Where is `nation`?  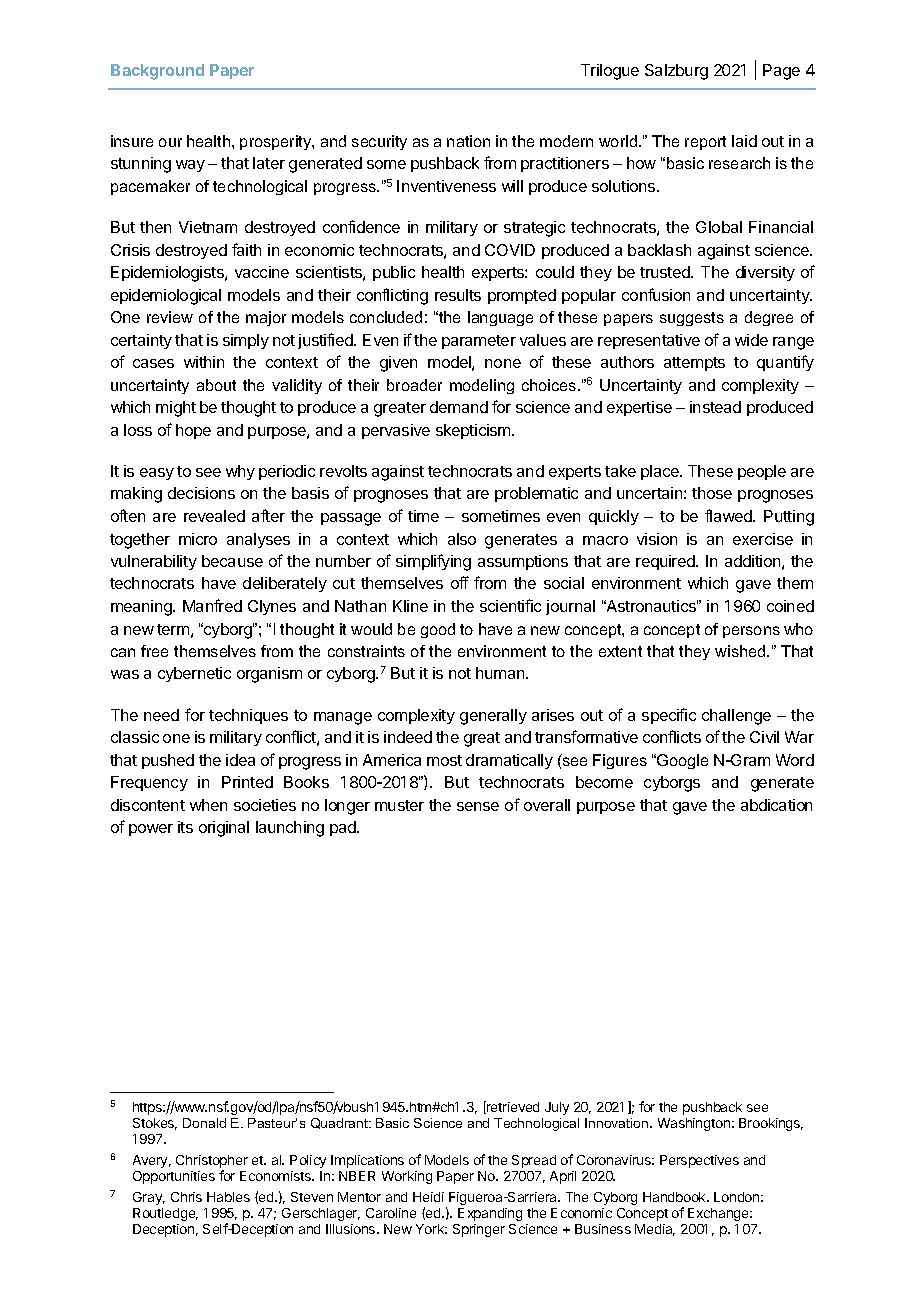 nation is located at coordinates (468, 141).
